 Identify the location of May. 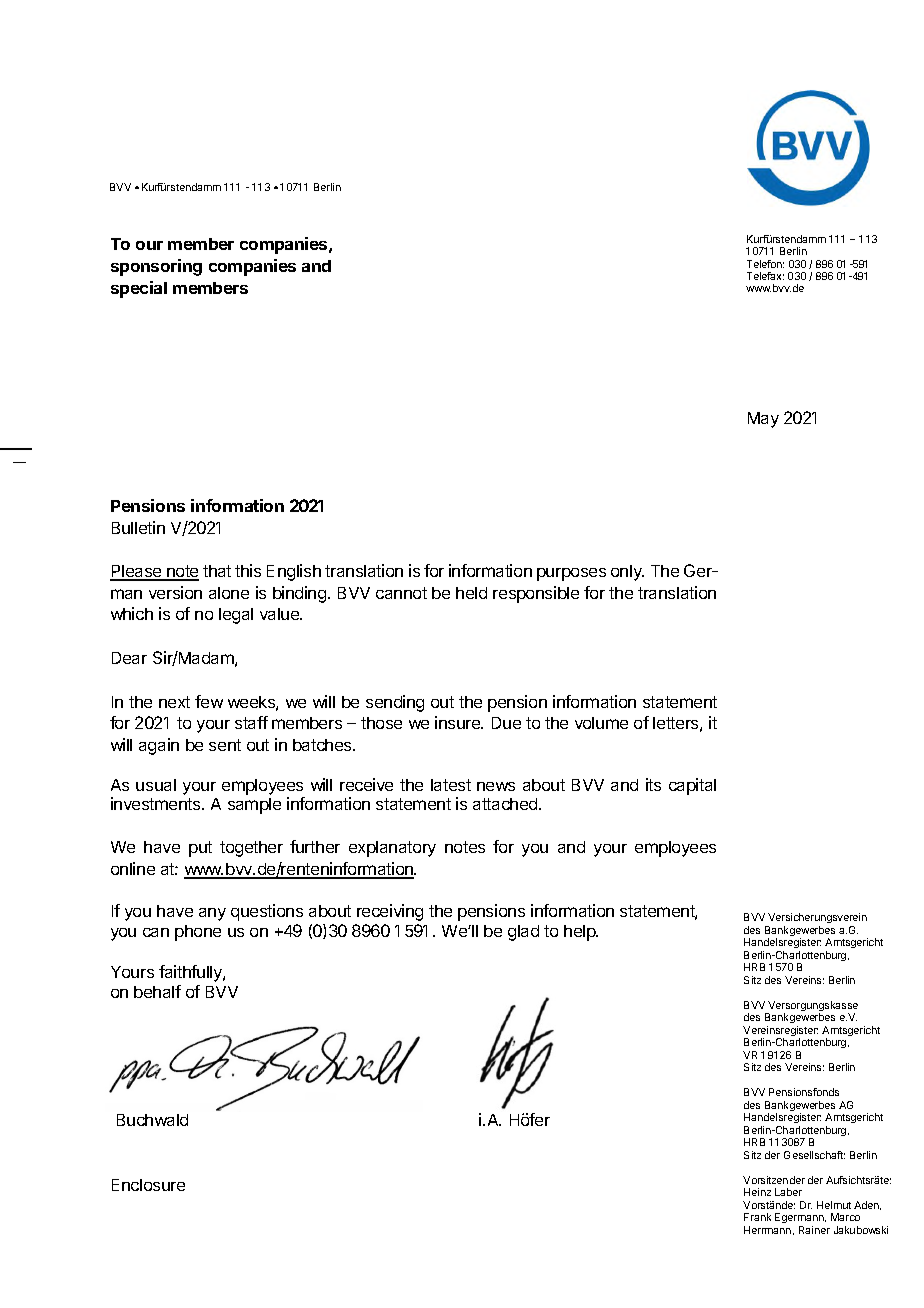
(763, 420).
